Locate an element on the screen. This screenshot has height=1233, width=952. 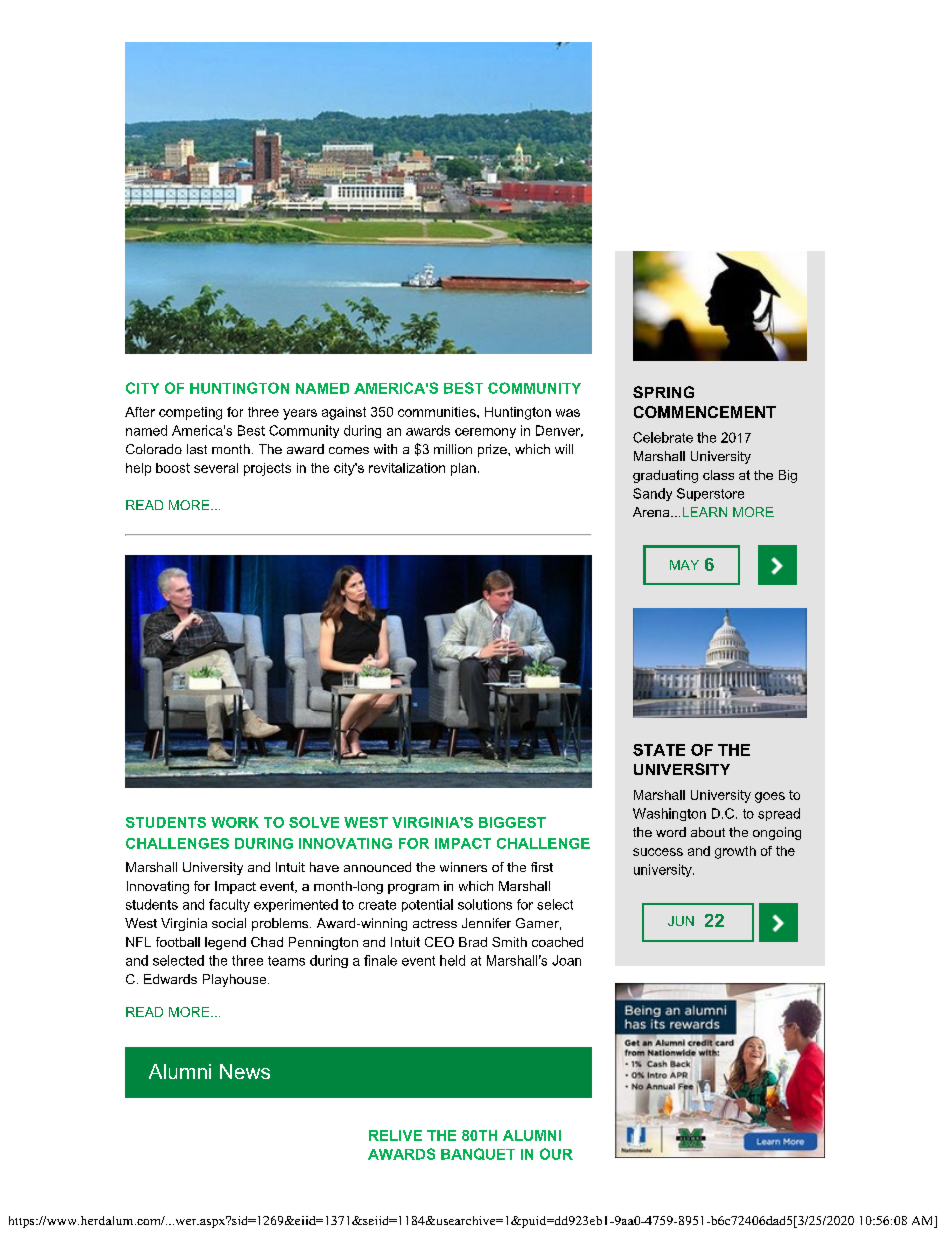
competing is located at coordinates (190, 413).
